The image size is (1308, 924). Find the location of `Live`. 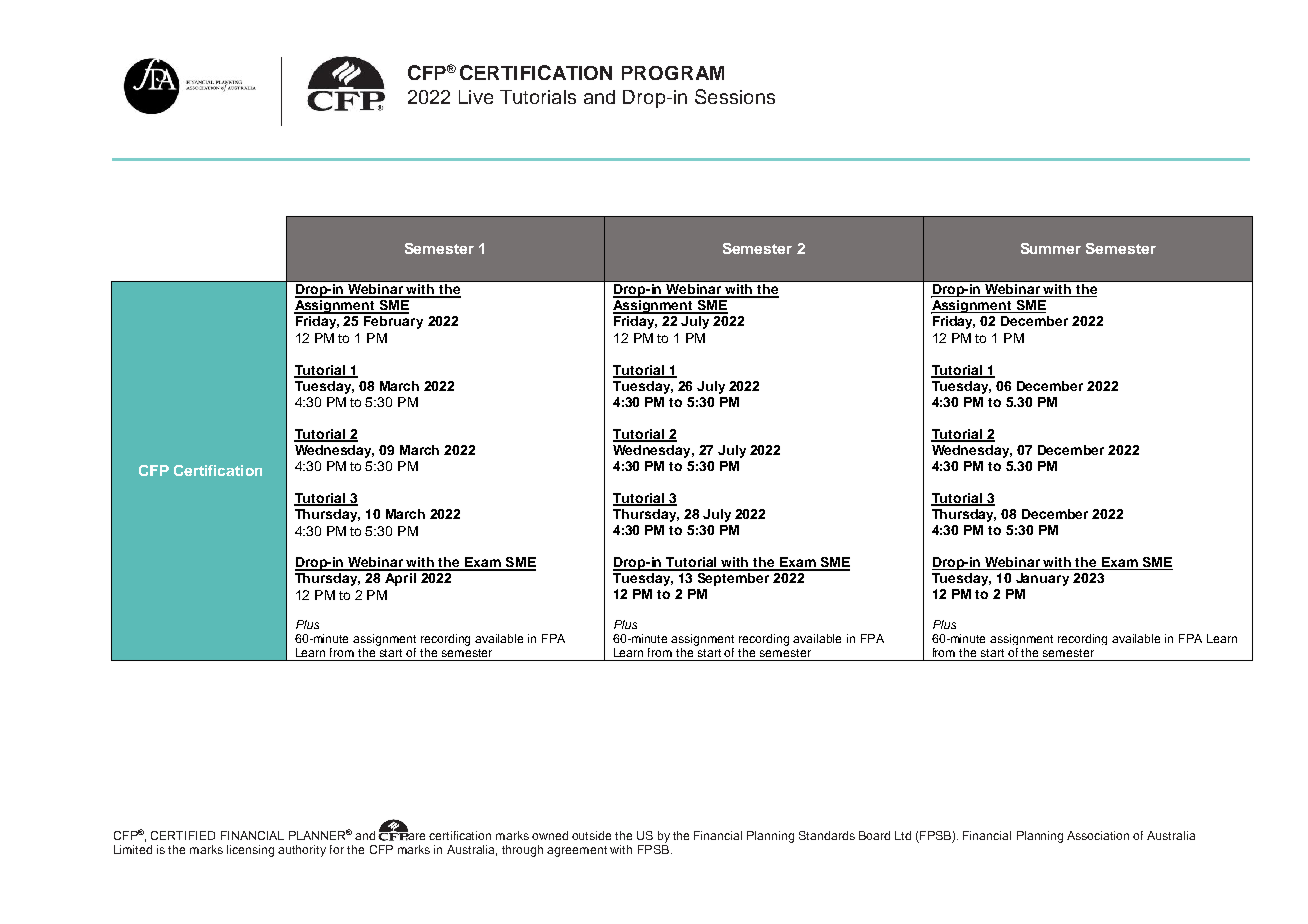

Live is located at coordinates (476, 97).
